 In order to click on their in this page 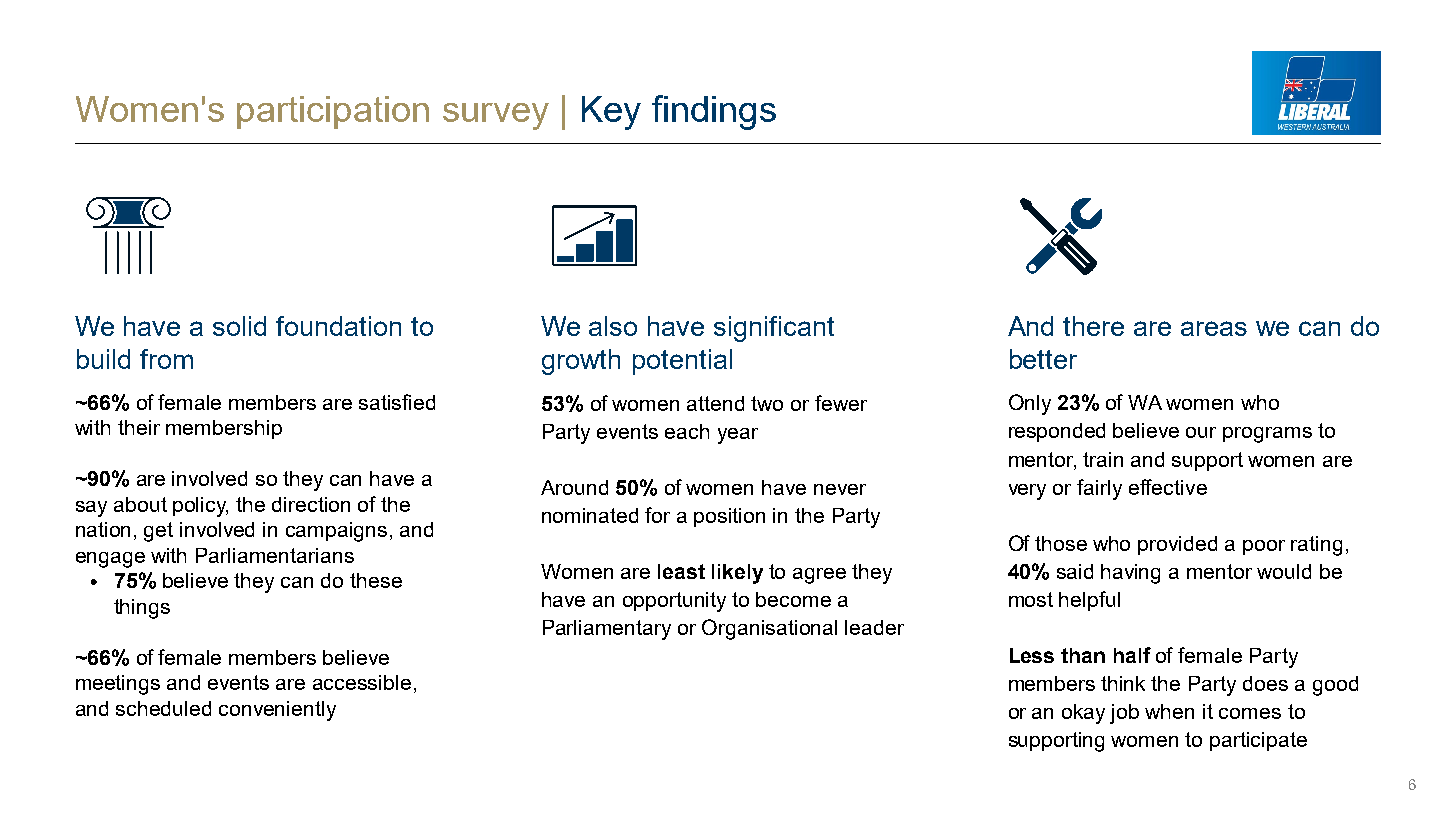, I will do `click(139, 427)`.
